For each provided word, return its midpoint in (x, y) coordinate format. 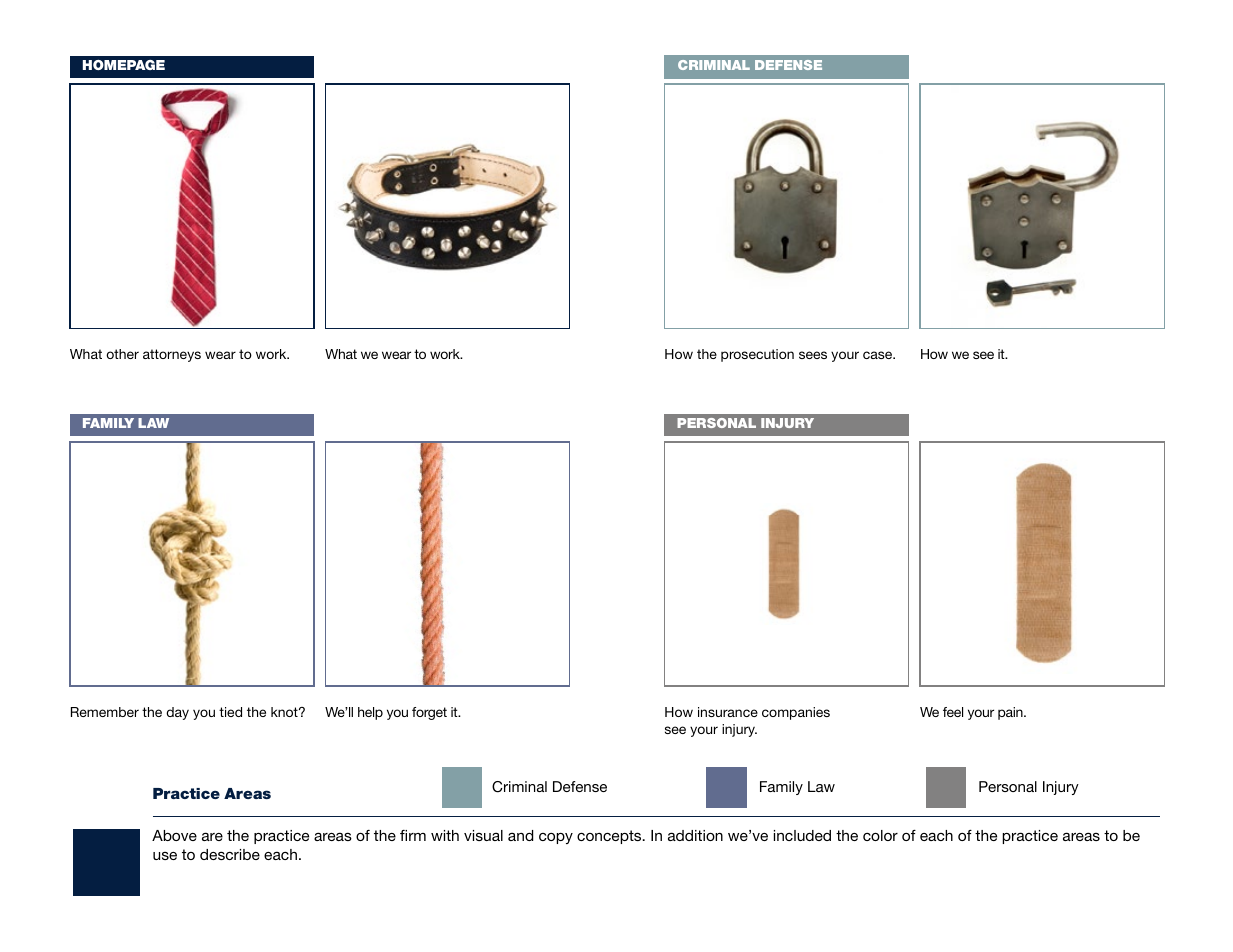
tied (230, 712)
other (122, 354)
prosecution (757, 355)
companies (796, 713)
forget (429, 713)
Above (174, 835)
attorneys (172, 355)
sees (813, 355)
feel (953, 712)
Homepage (124, 65)
